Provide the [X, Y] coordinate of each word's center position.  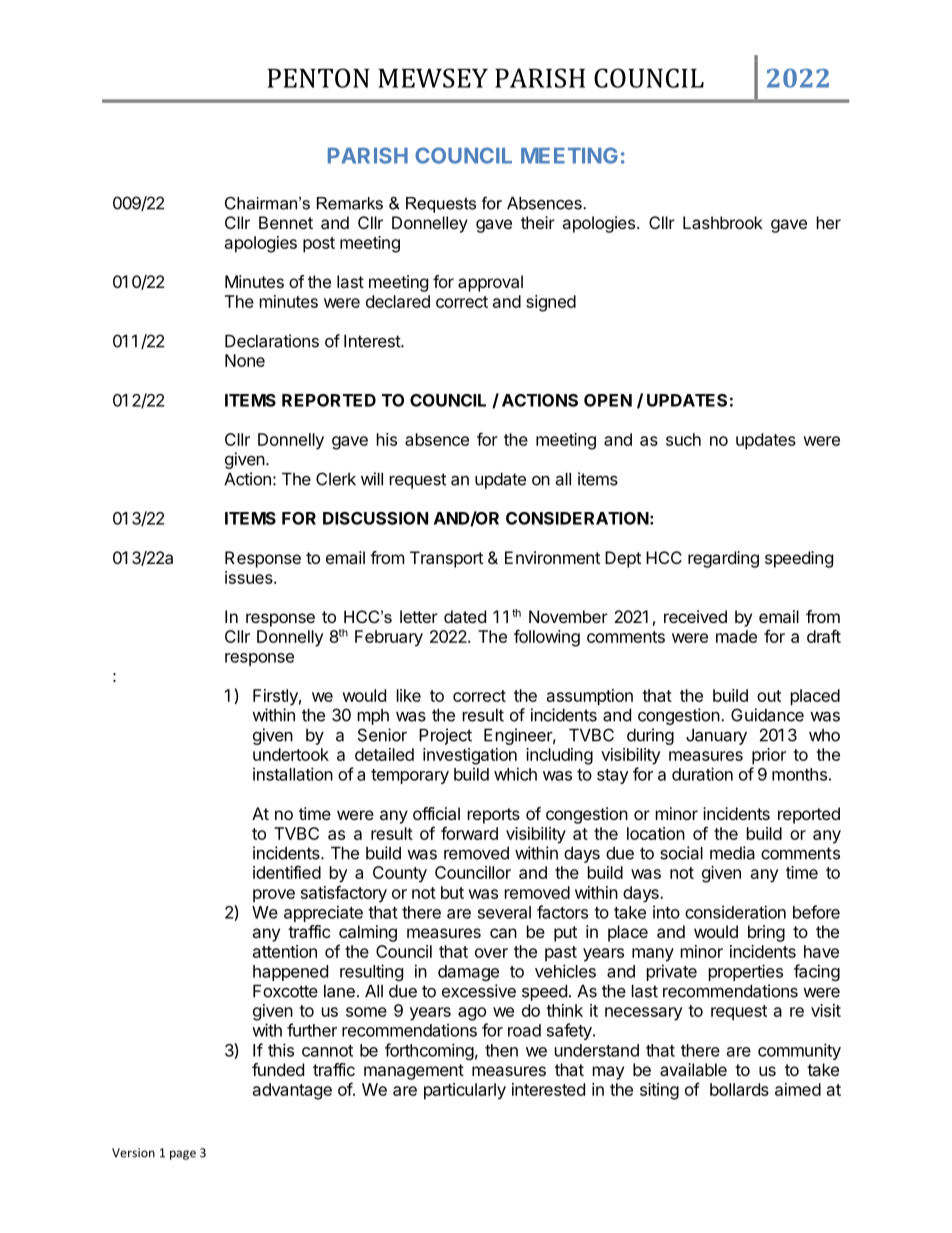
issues [250, 577]
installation [293, 774]
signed [551, 303]
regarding [723, 559]
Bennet [286, 222]
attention [285, 951]
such [683, 439]
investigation [470, 756]
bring [766, 933]
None [245, 360]
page [183, 1155]
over [491, 953]
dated [465, 616]
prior [769, 756]
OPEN [608, 400]
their [538, 222]
